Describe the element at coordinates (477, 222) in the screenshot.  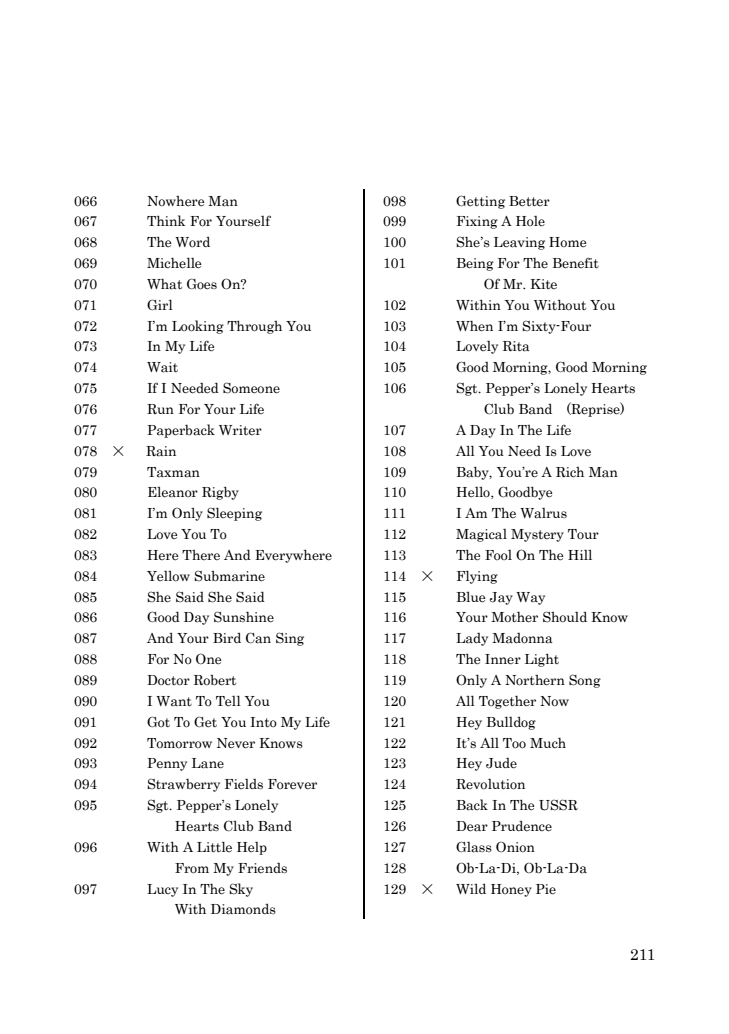
I see `Fixing` at that location.
